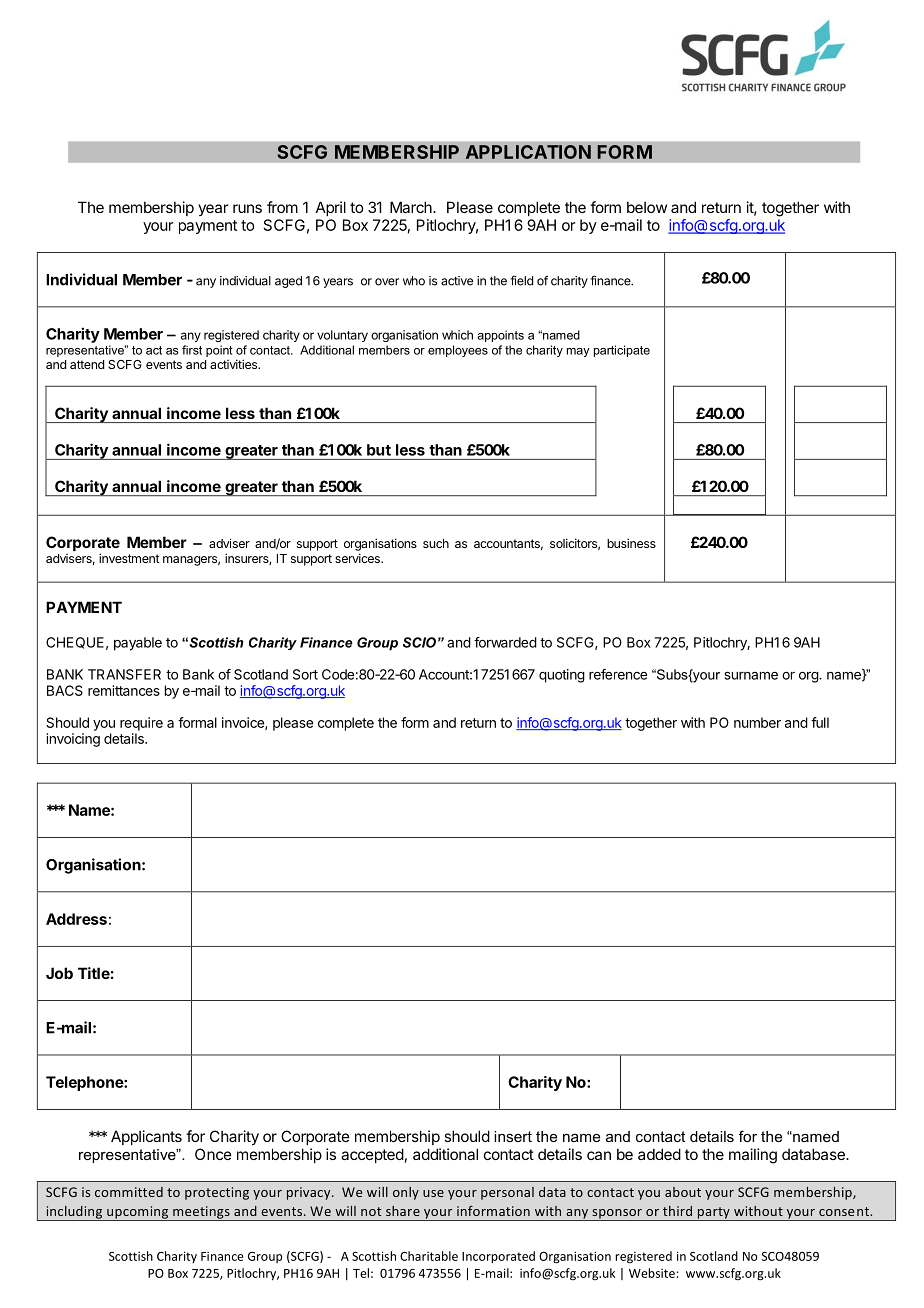  Describe the element at coordinates (757, 722) in the screenshot. I see `number` at that location.
